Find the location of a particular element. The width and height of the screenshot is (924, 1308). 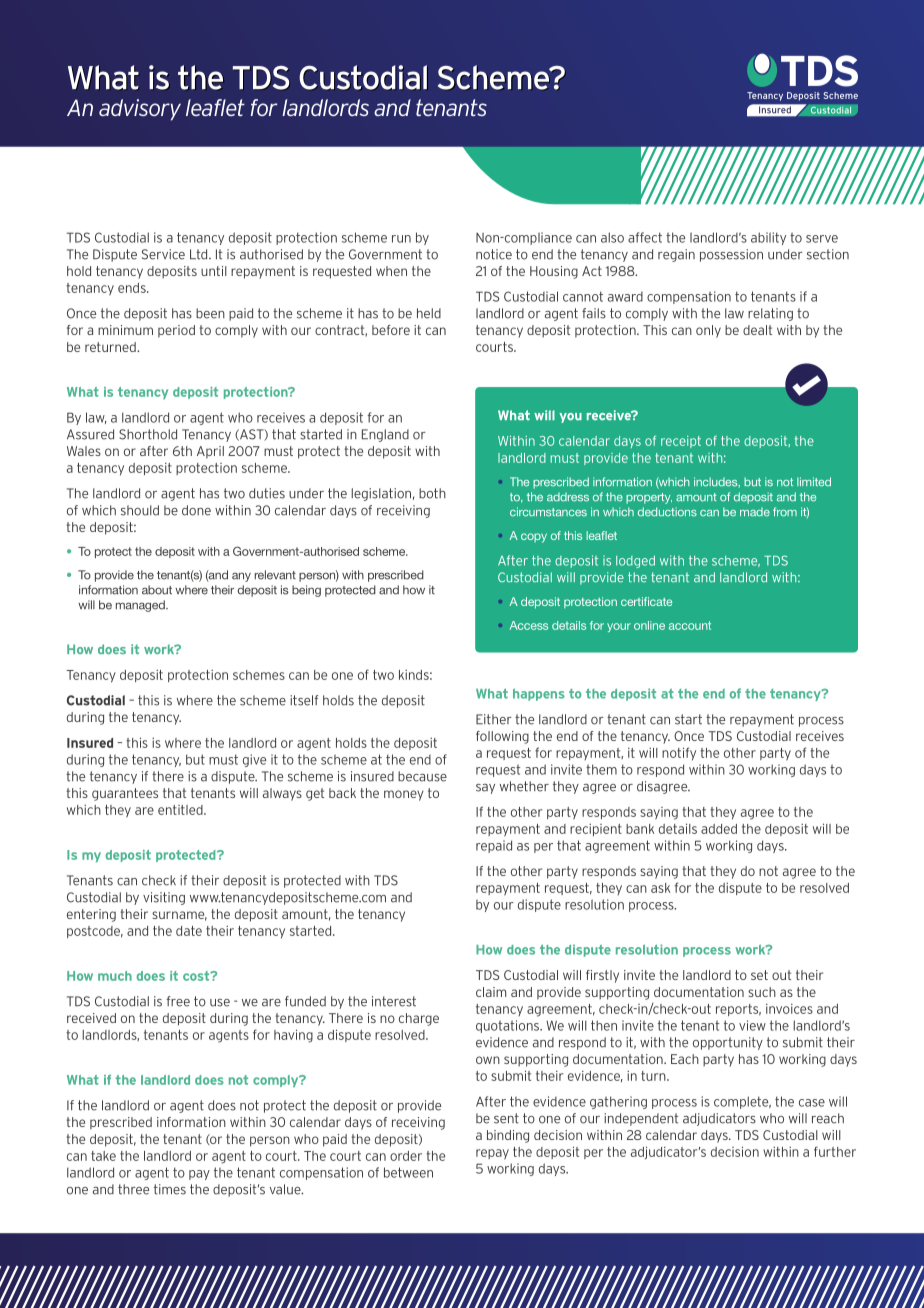

Access is located at coordinates (529, 625).
